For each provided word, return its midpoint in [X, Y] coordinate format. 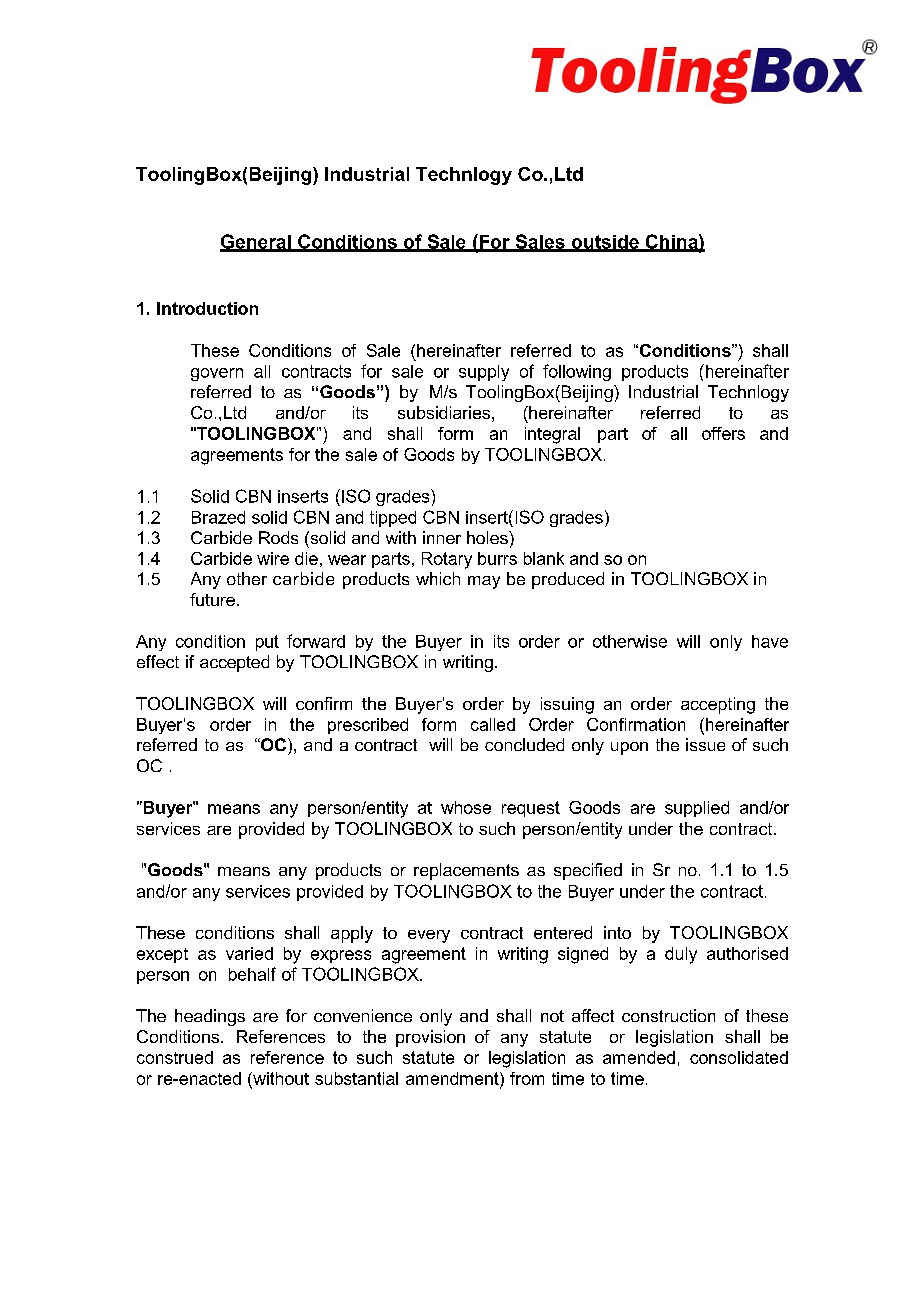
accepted [234, 663]
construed [175, 1057]
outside [605, 243]
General [256, 242]
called [493, 724]
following [577, 372]
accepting [718, 705]
